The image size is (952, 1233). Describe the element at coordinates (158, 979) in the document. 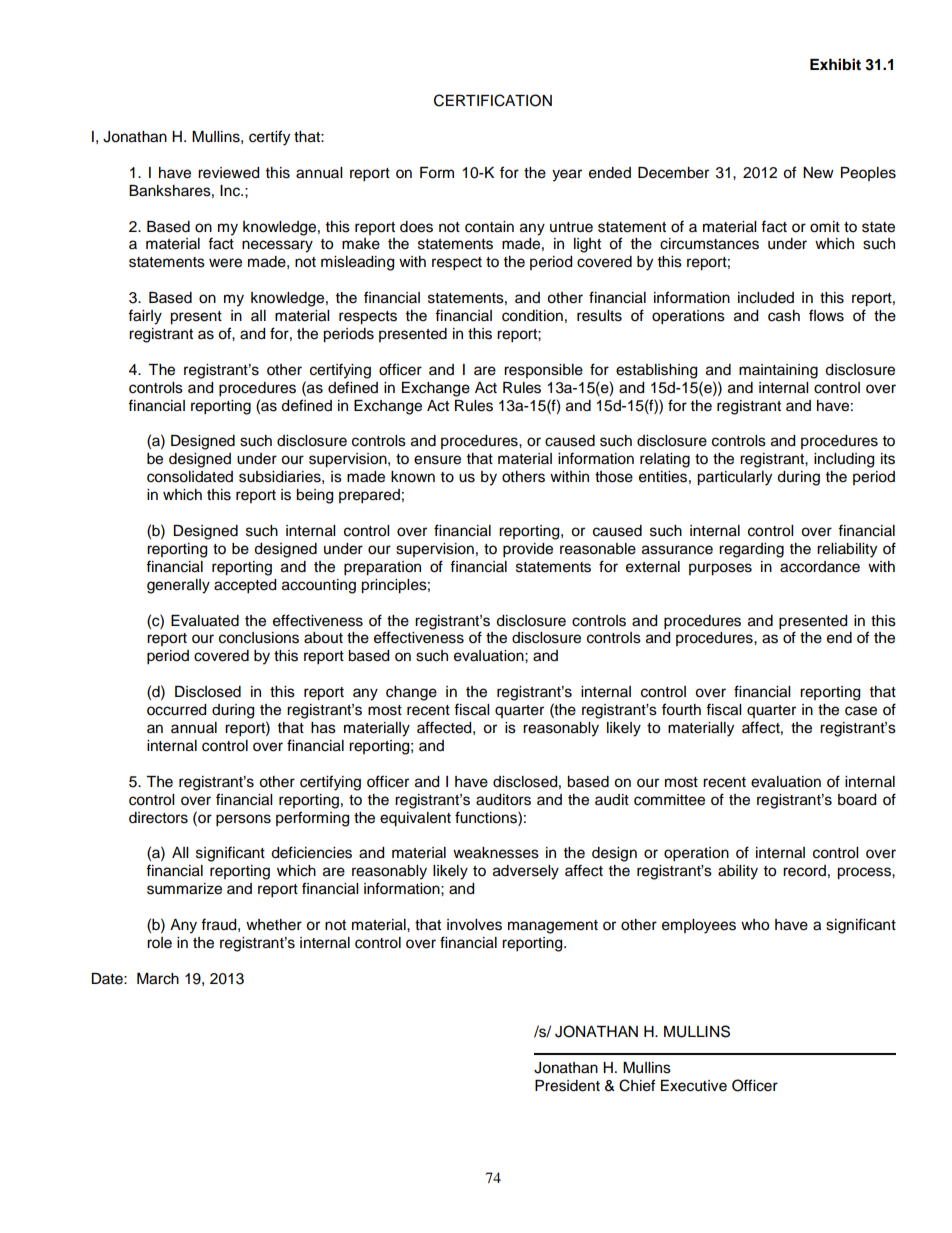

I see `March` at that location.
